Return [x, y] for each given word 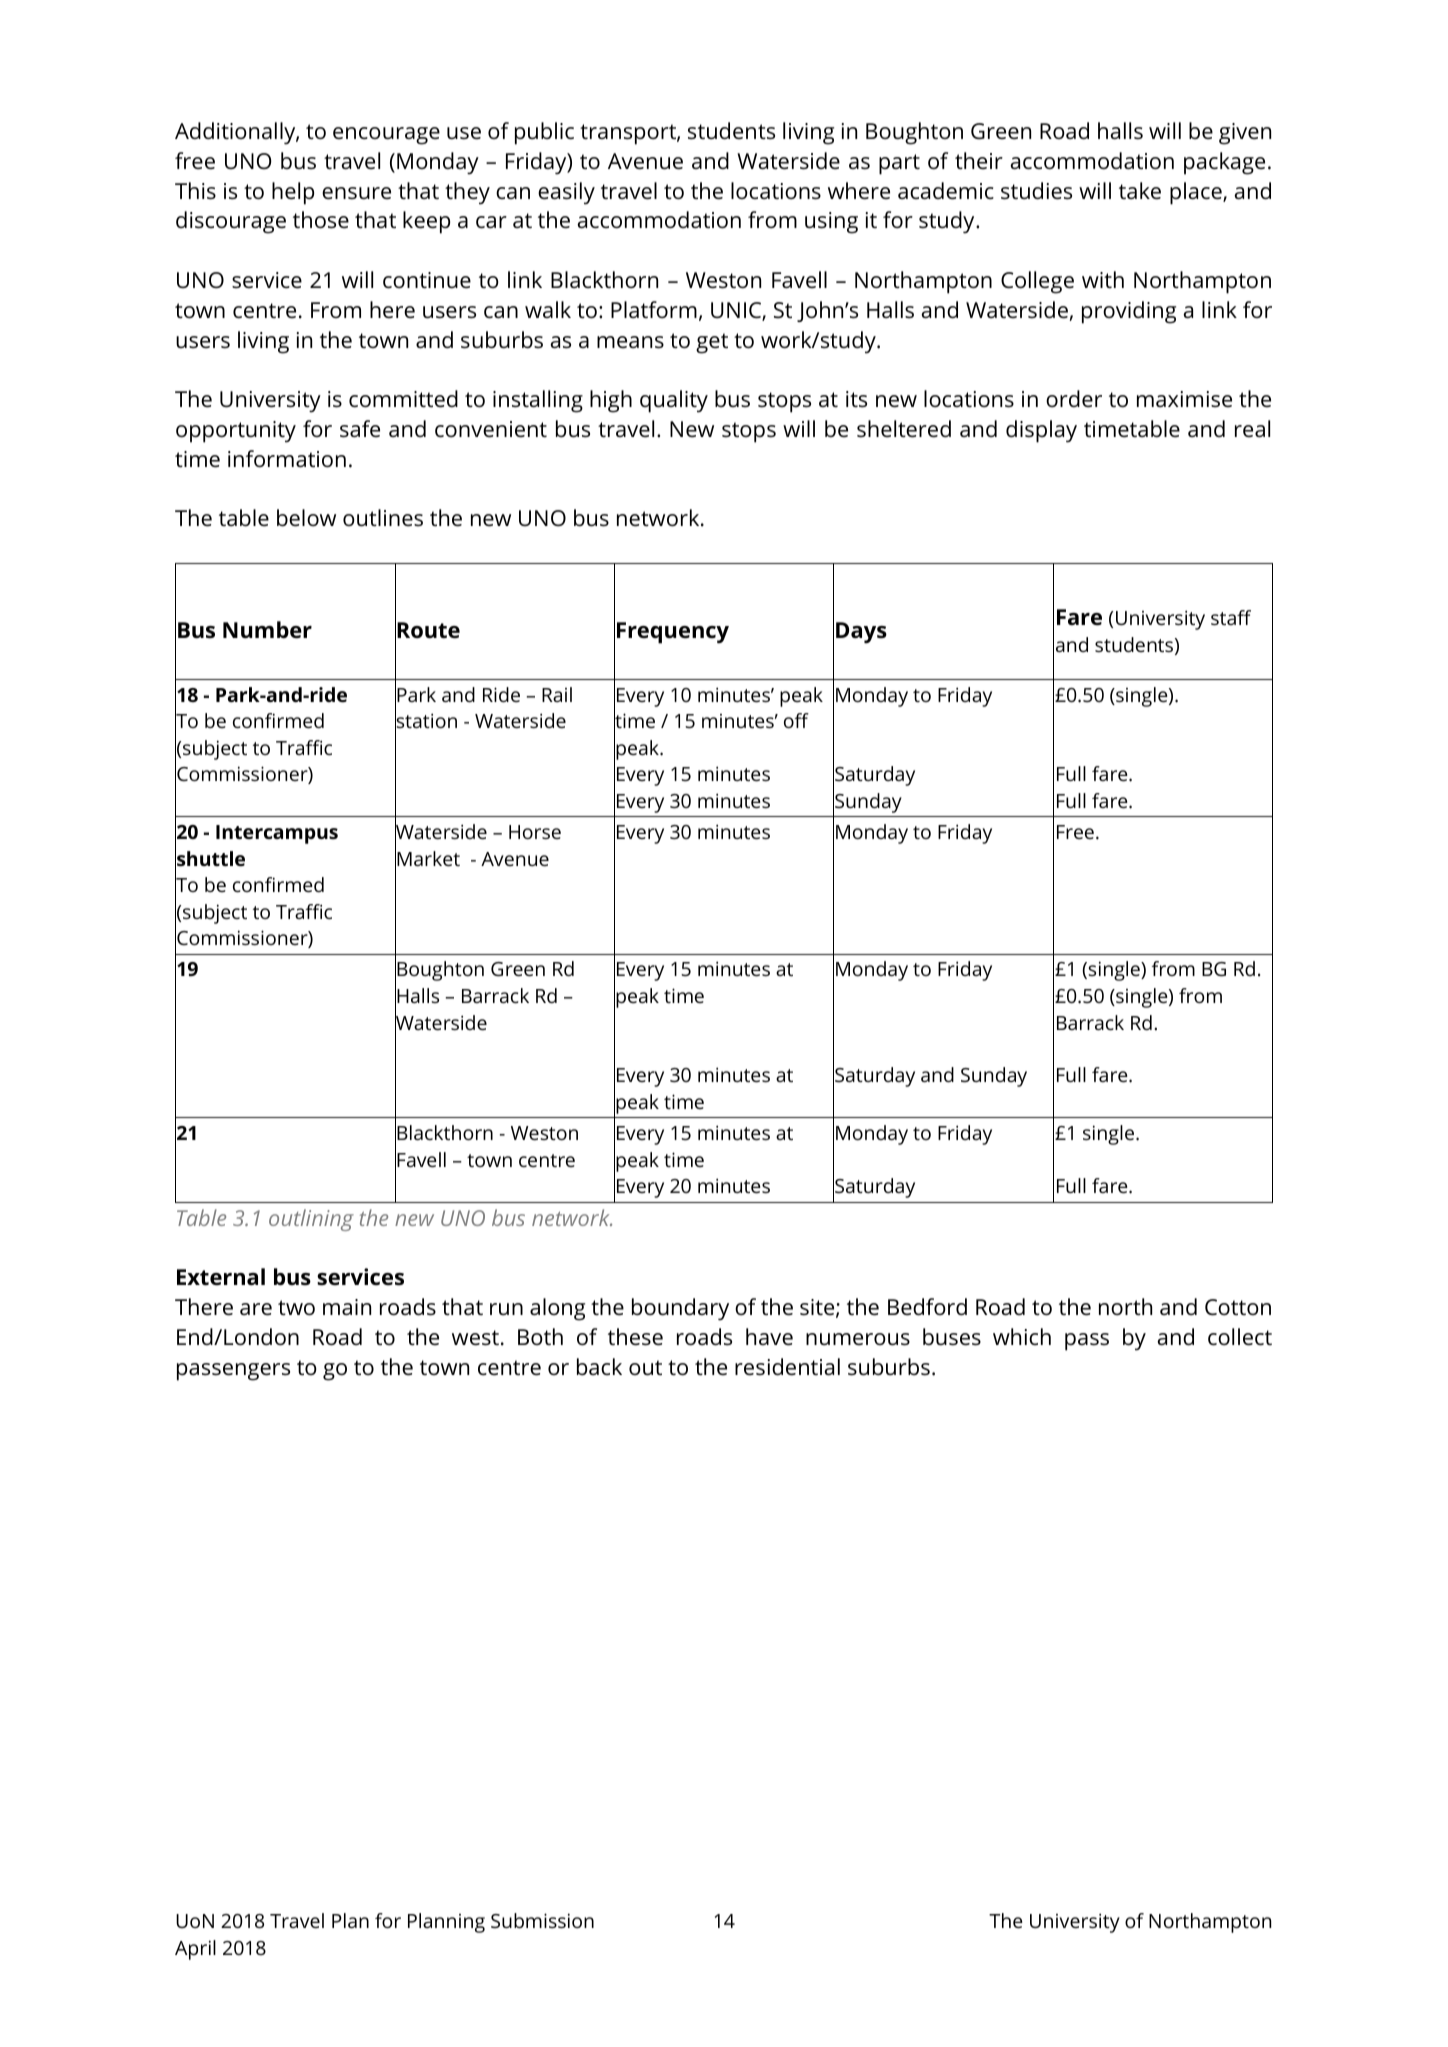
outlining [311, 1220]
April [195, 1950]
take [1140, 191]
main [347, 1307]
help [293, 193]
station [426, 722]
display [1041, 431]
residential [787, 1367]
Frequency [673, 633]
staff [1231, 617]
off [796, 720]
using [831, 223]
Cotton [1238, 1307]
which [1022, 1336]
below [306, 518]
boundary [680, 1309]
